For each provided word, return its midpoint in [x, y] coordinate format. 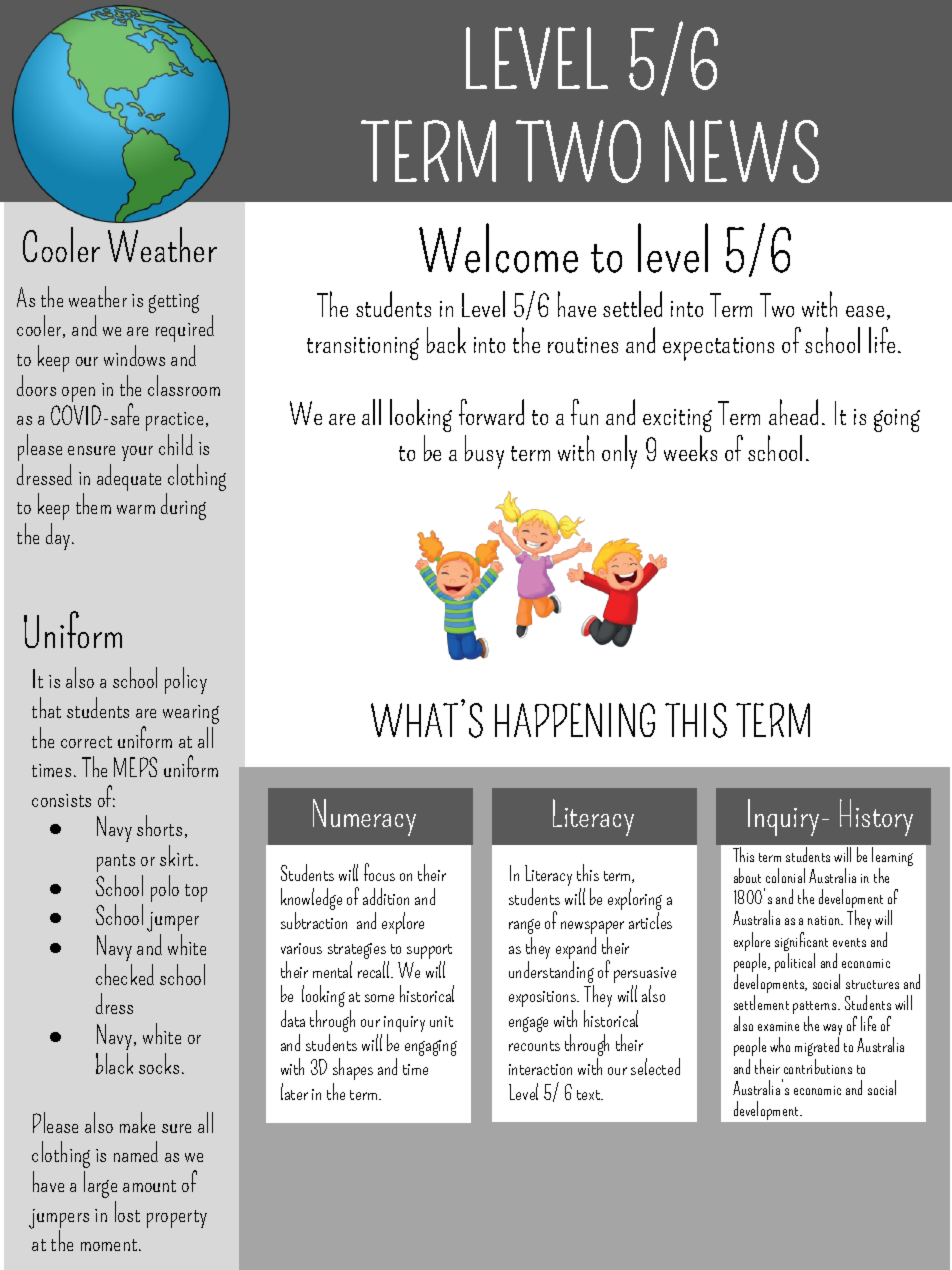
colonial [785, 875]
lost [127, 1211]
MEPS [135, 767]
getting [174, 303]
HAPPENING [575, 720]
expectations [718, 349]
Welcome [498, 248]
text [590, 1095]
